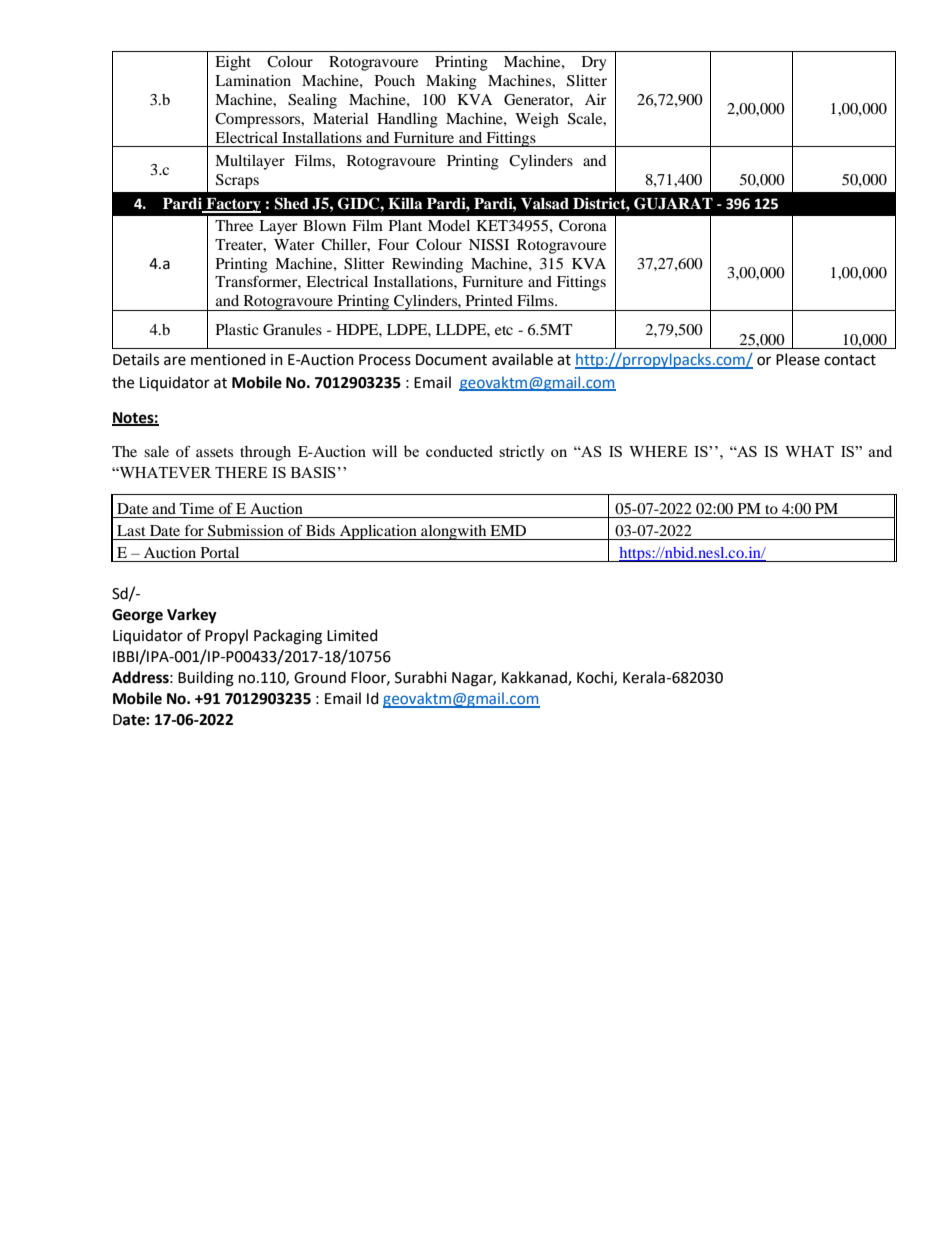 The image size is (952, 1233). What do you see at coordinates (673, 203) in the document?
I see `GUJARAT` at bounding box center [673, 203].
